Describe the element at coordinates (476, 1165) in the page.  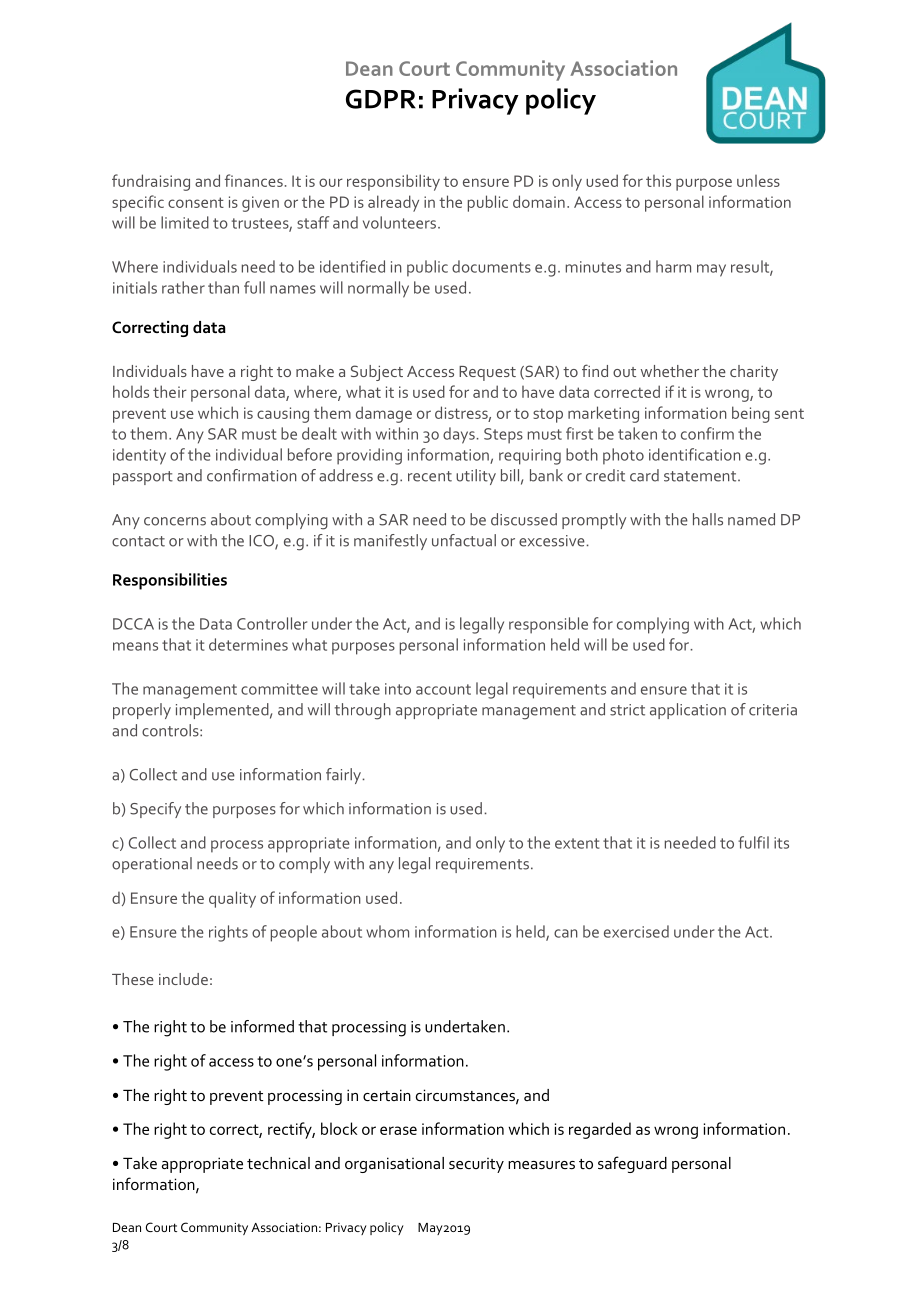
I see `security` at that location.
